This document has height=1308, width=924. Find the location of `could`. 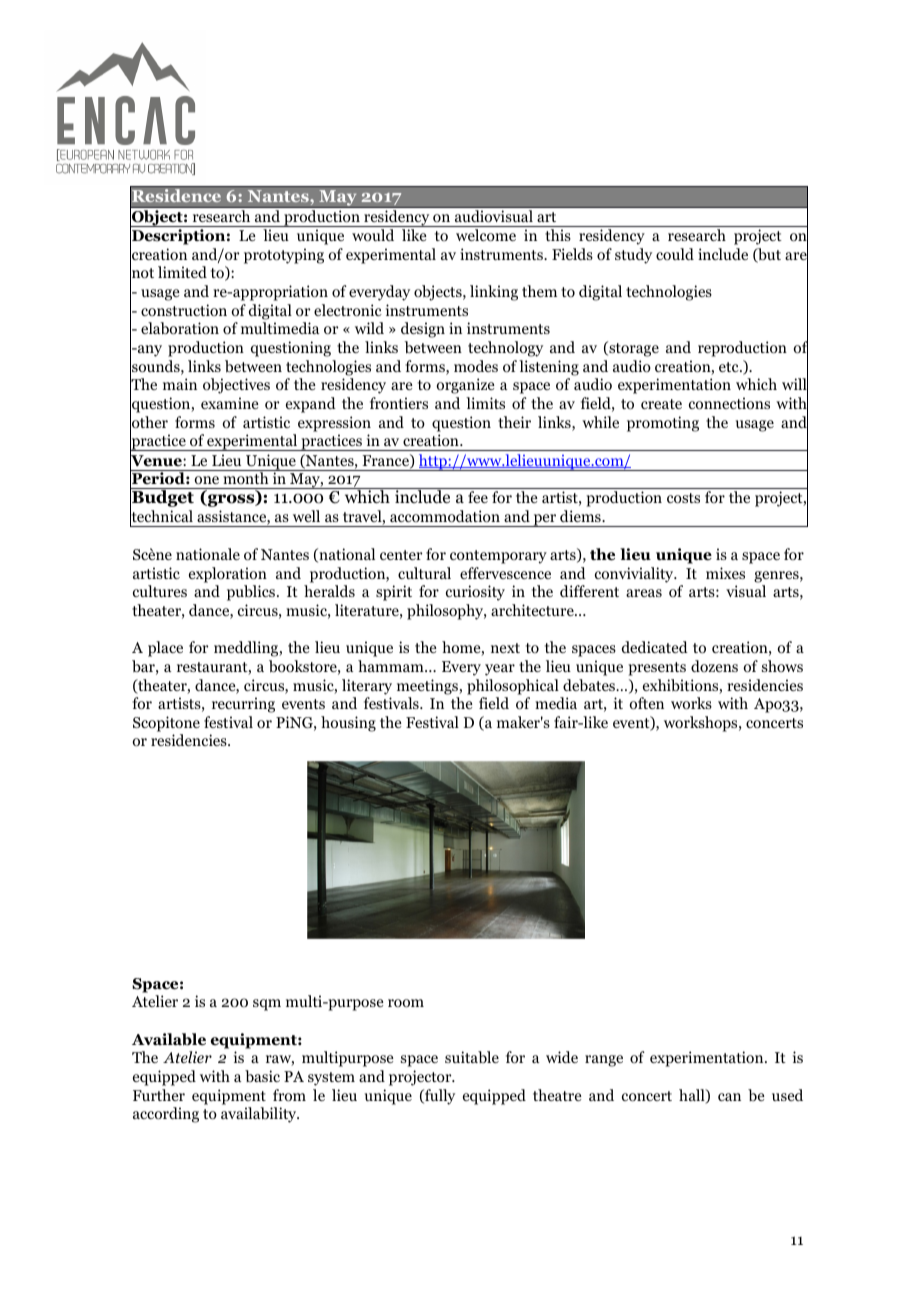

could is located at coordinates (675, 254).
